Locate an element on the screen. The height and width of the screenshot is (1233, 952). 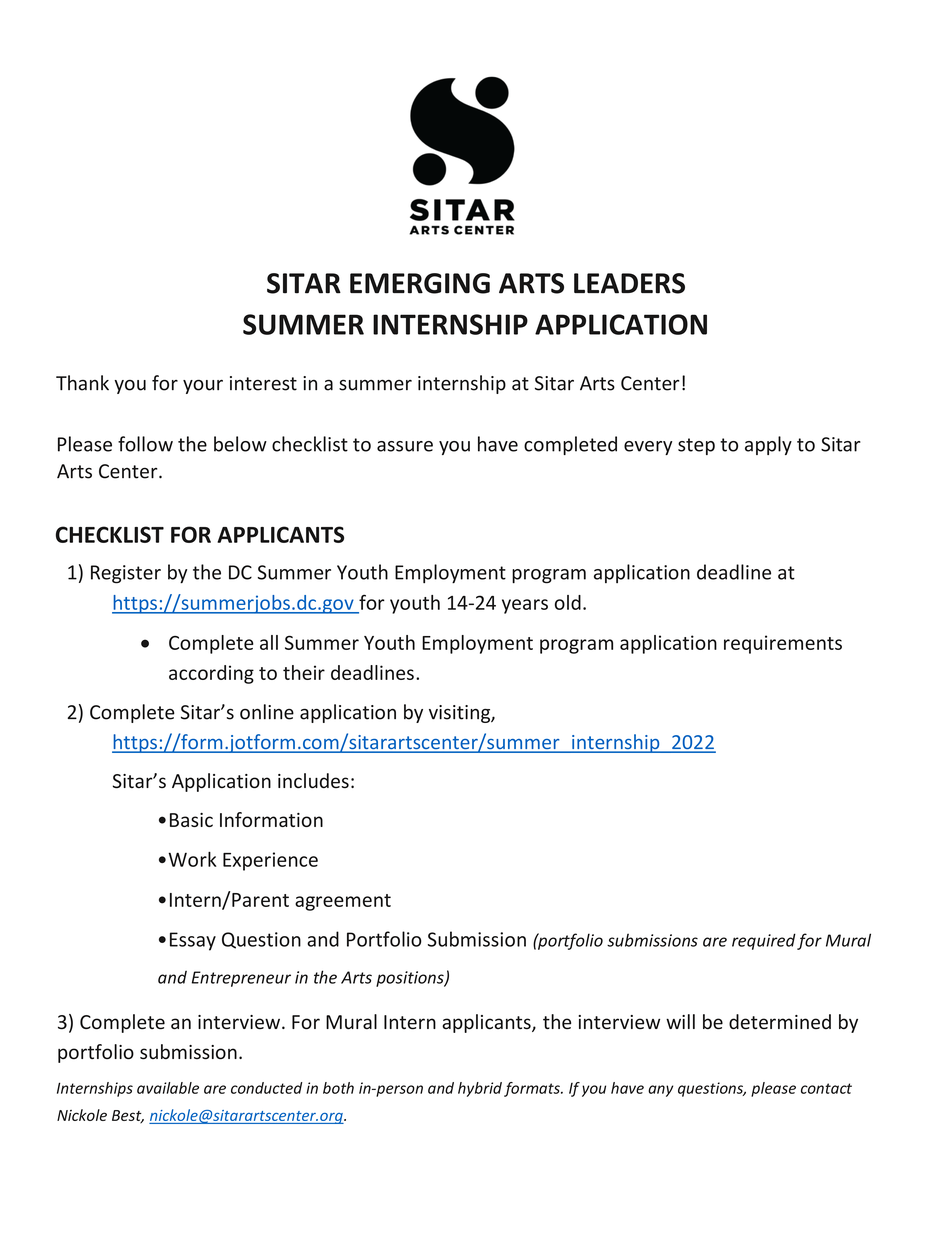
your is located at coordinates (203, 387).
